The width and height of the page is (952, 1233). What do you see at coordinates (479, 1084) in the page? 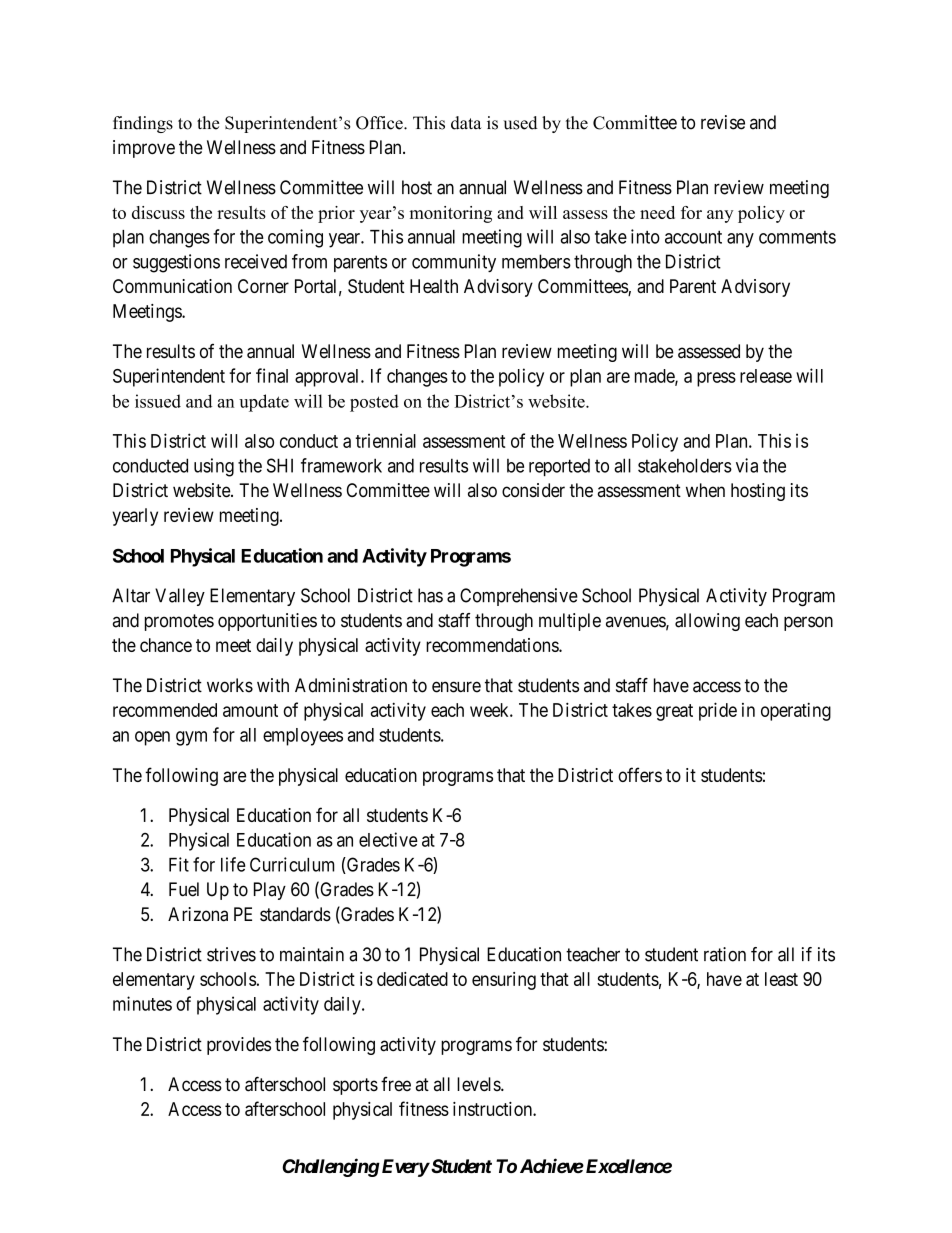
I see `levels` at bounding box center [479, 1084].
